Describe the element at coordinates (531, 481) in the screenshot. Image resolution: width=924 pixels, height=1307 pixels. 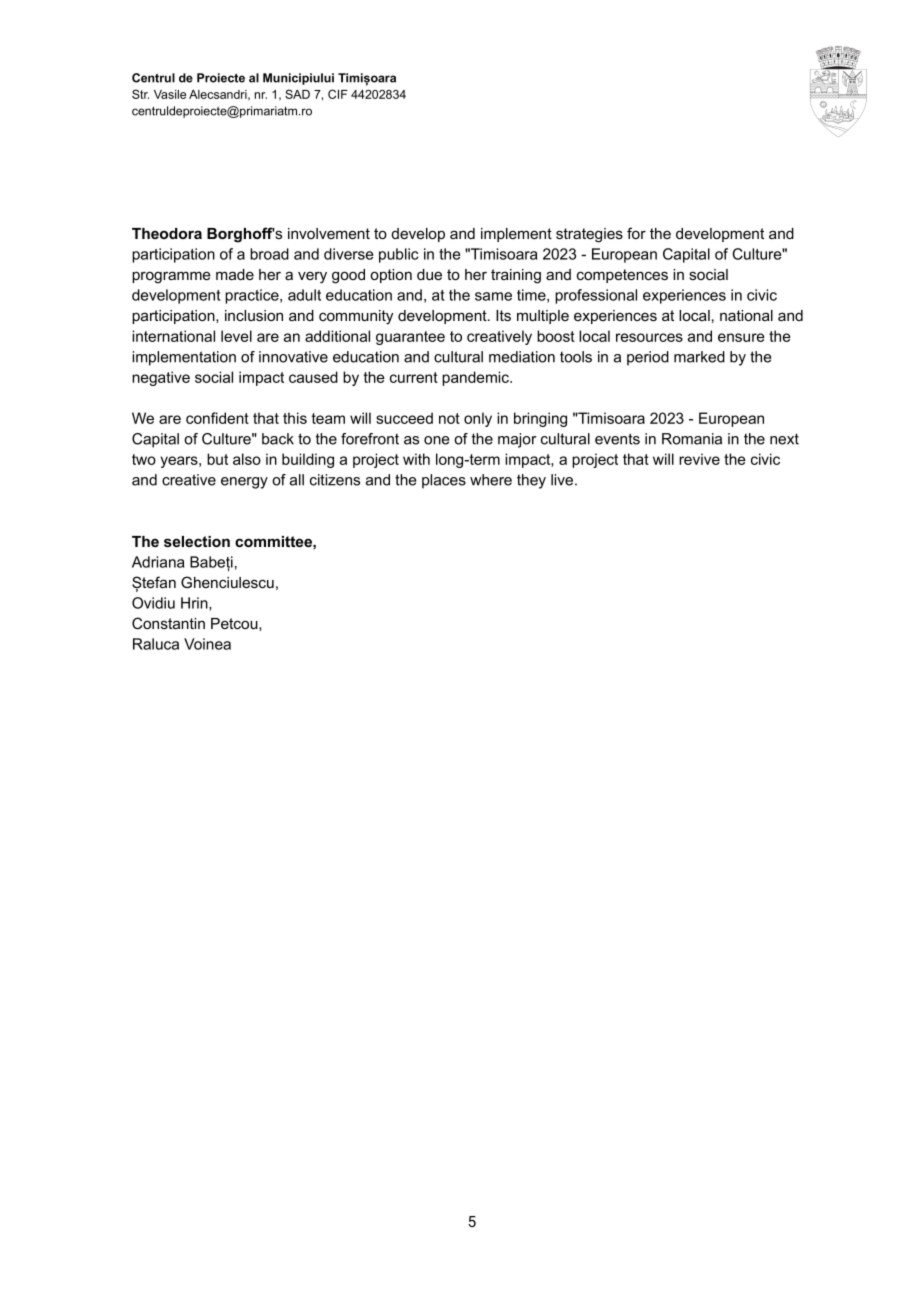
I see `they` at that location.
